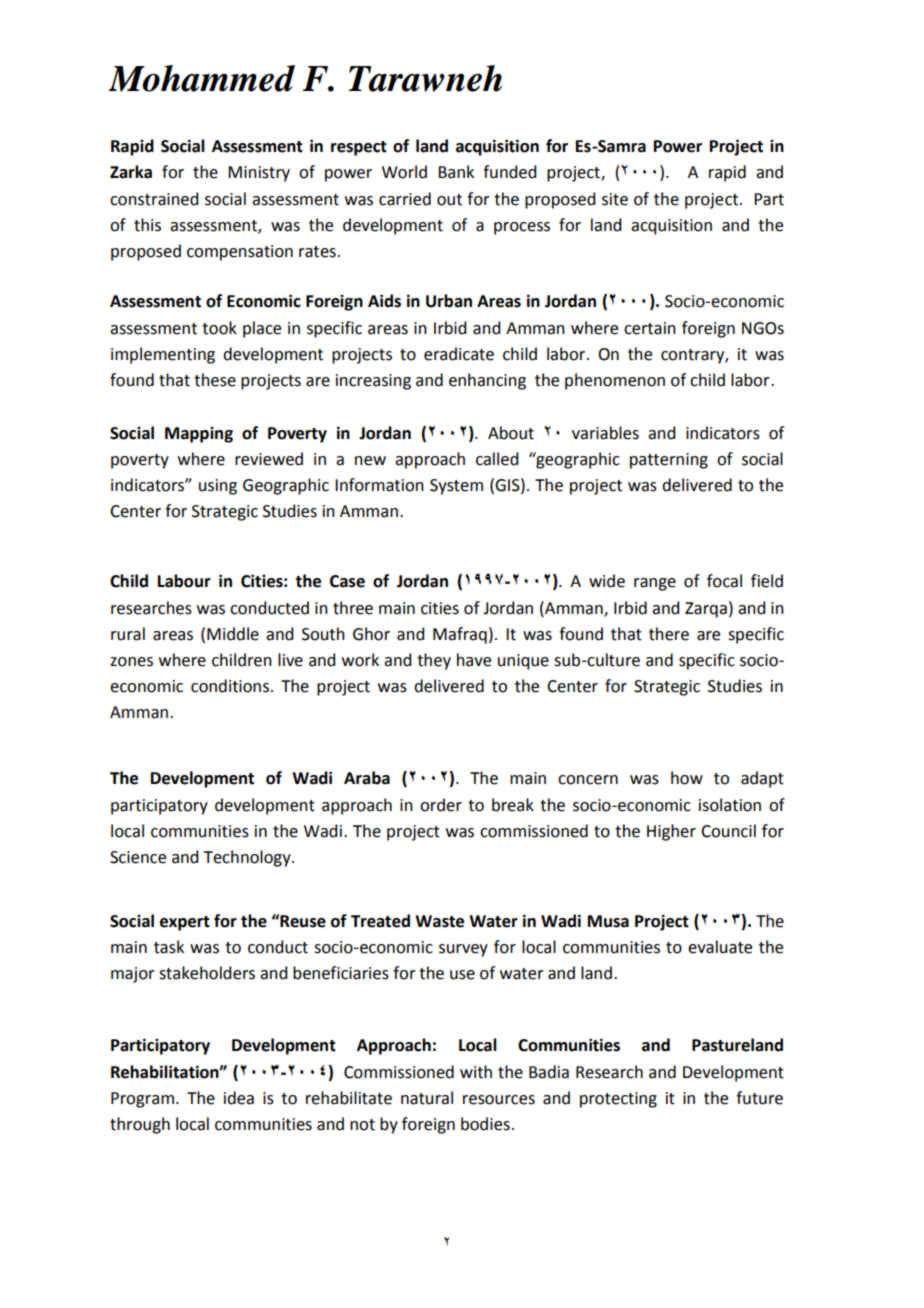  What do you see at coordinates (248, 858) in the document?
I see `Technology` at bounding box center [248, 858].
